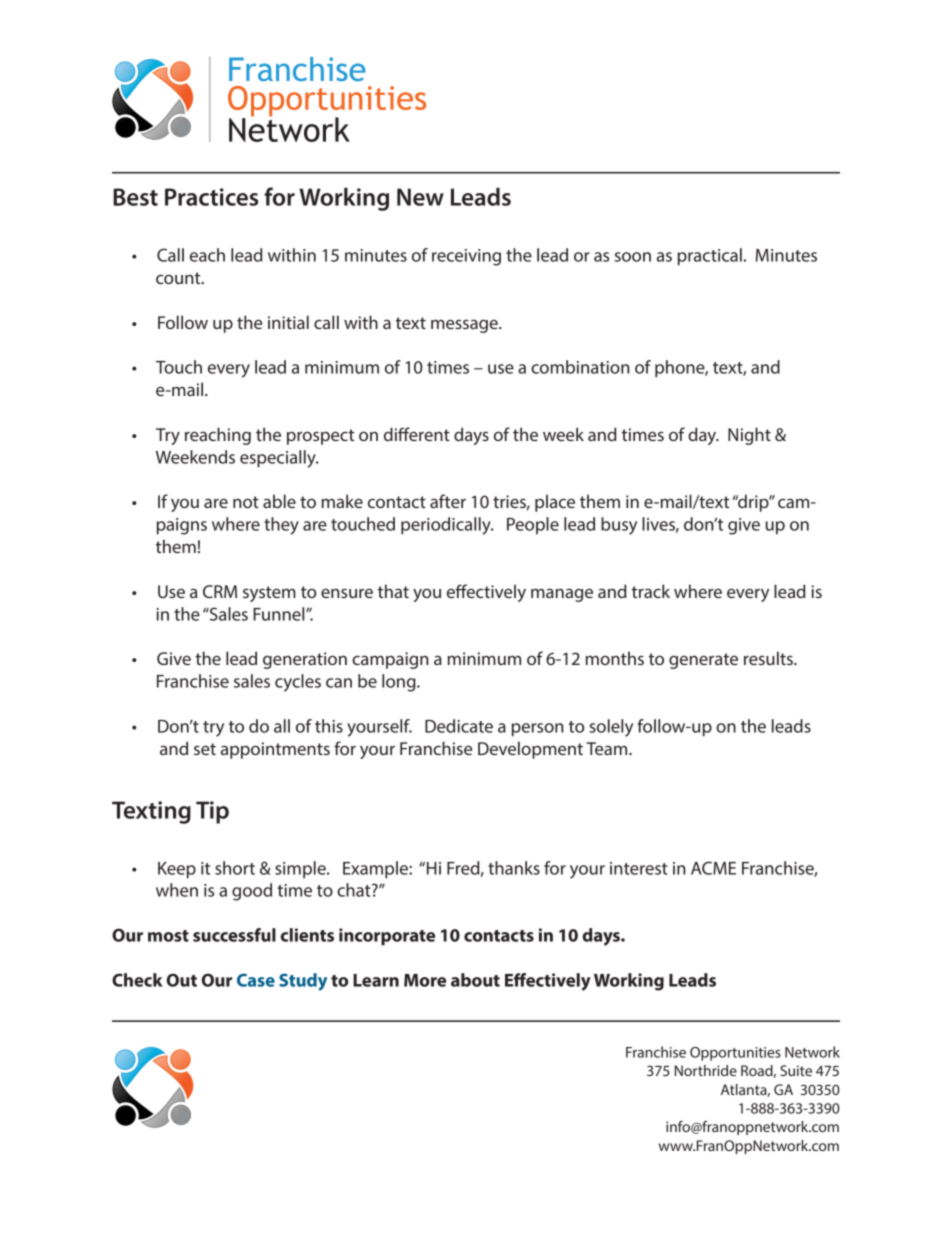 This page has width=952, height=1233. Describe the element at coordinates (466, 257) in the page. I see `receiving` at that location.
